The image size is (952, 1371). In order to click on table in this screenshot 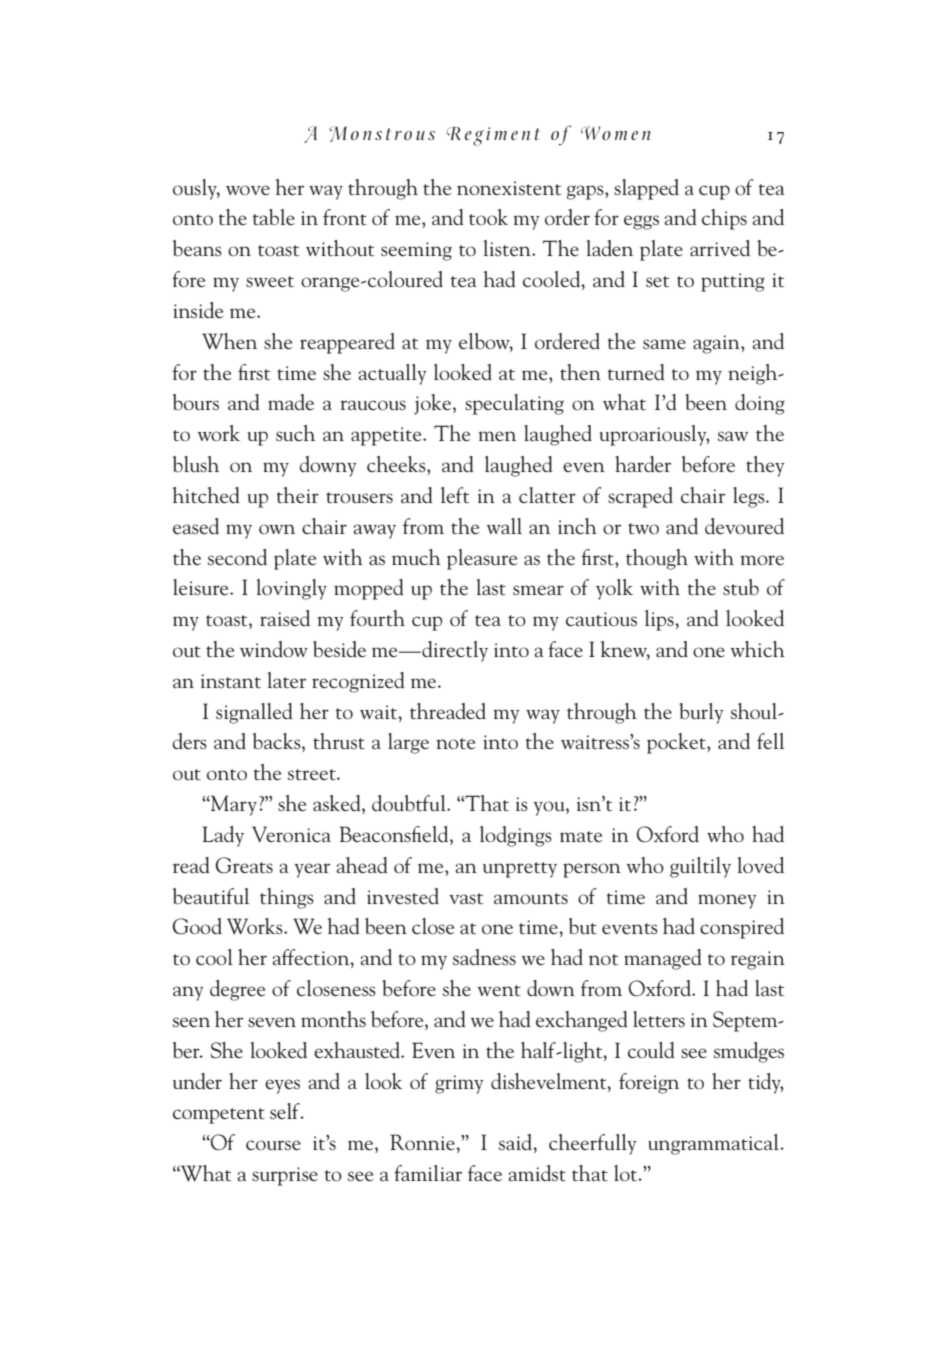, I will do `click(274, 217)`.
